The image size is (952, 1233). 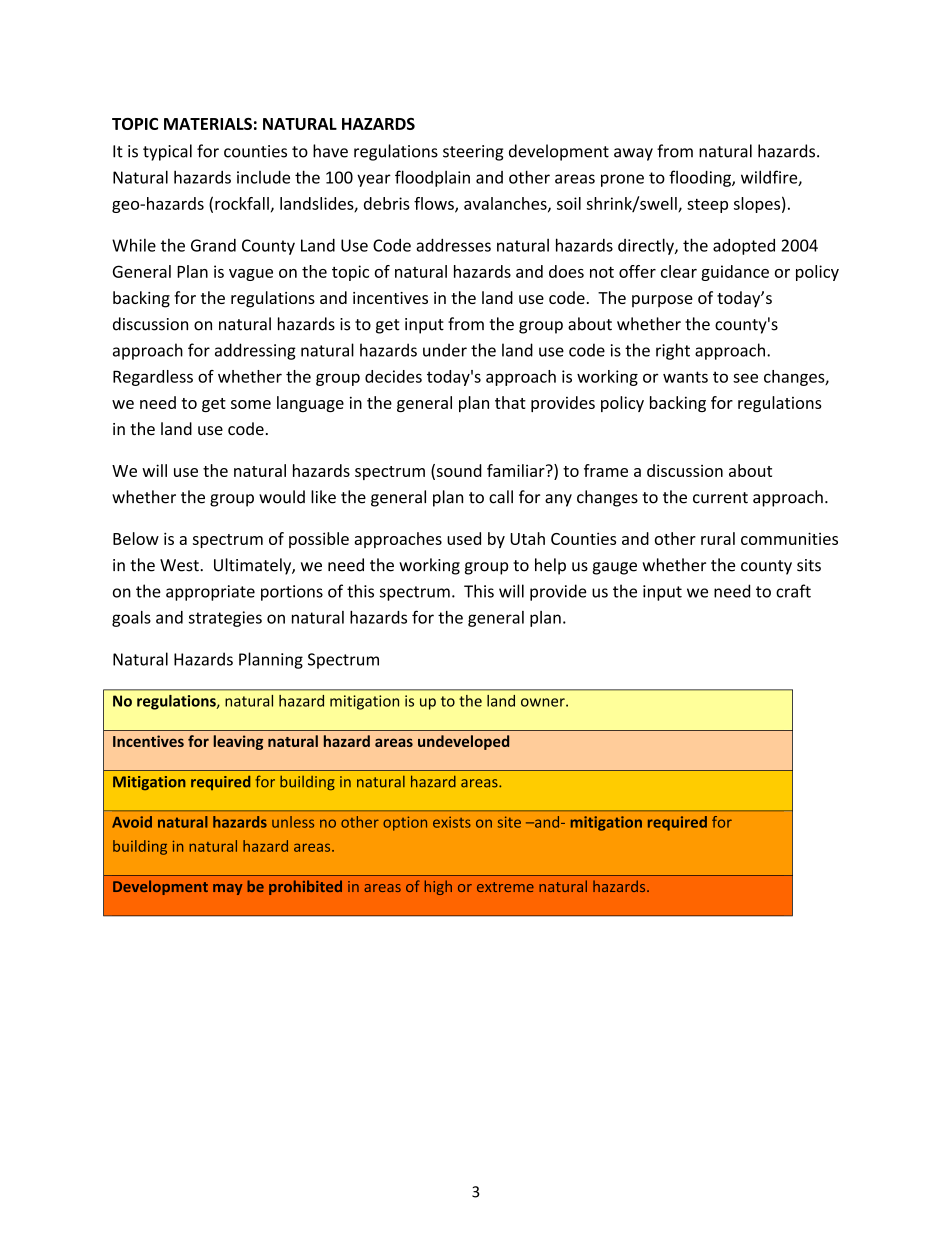 What do you see at coordinates (208, 124) in the screenshot?
I see `MATERIALS` at bounding box center [208, 124].
